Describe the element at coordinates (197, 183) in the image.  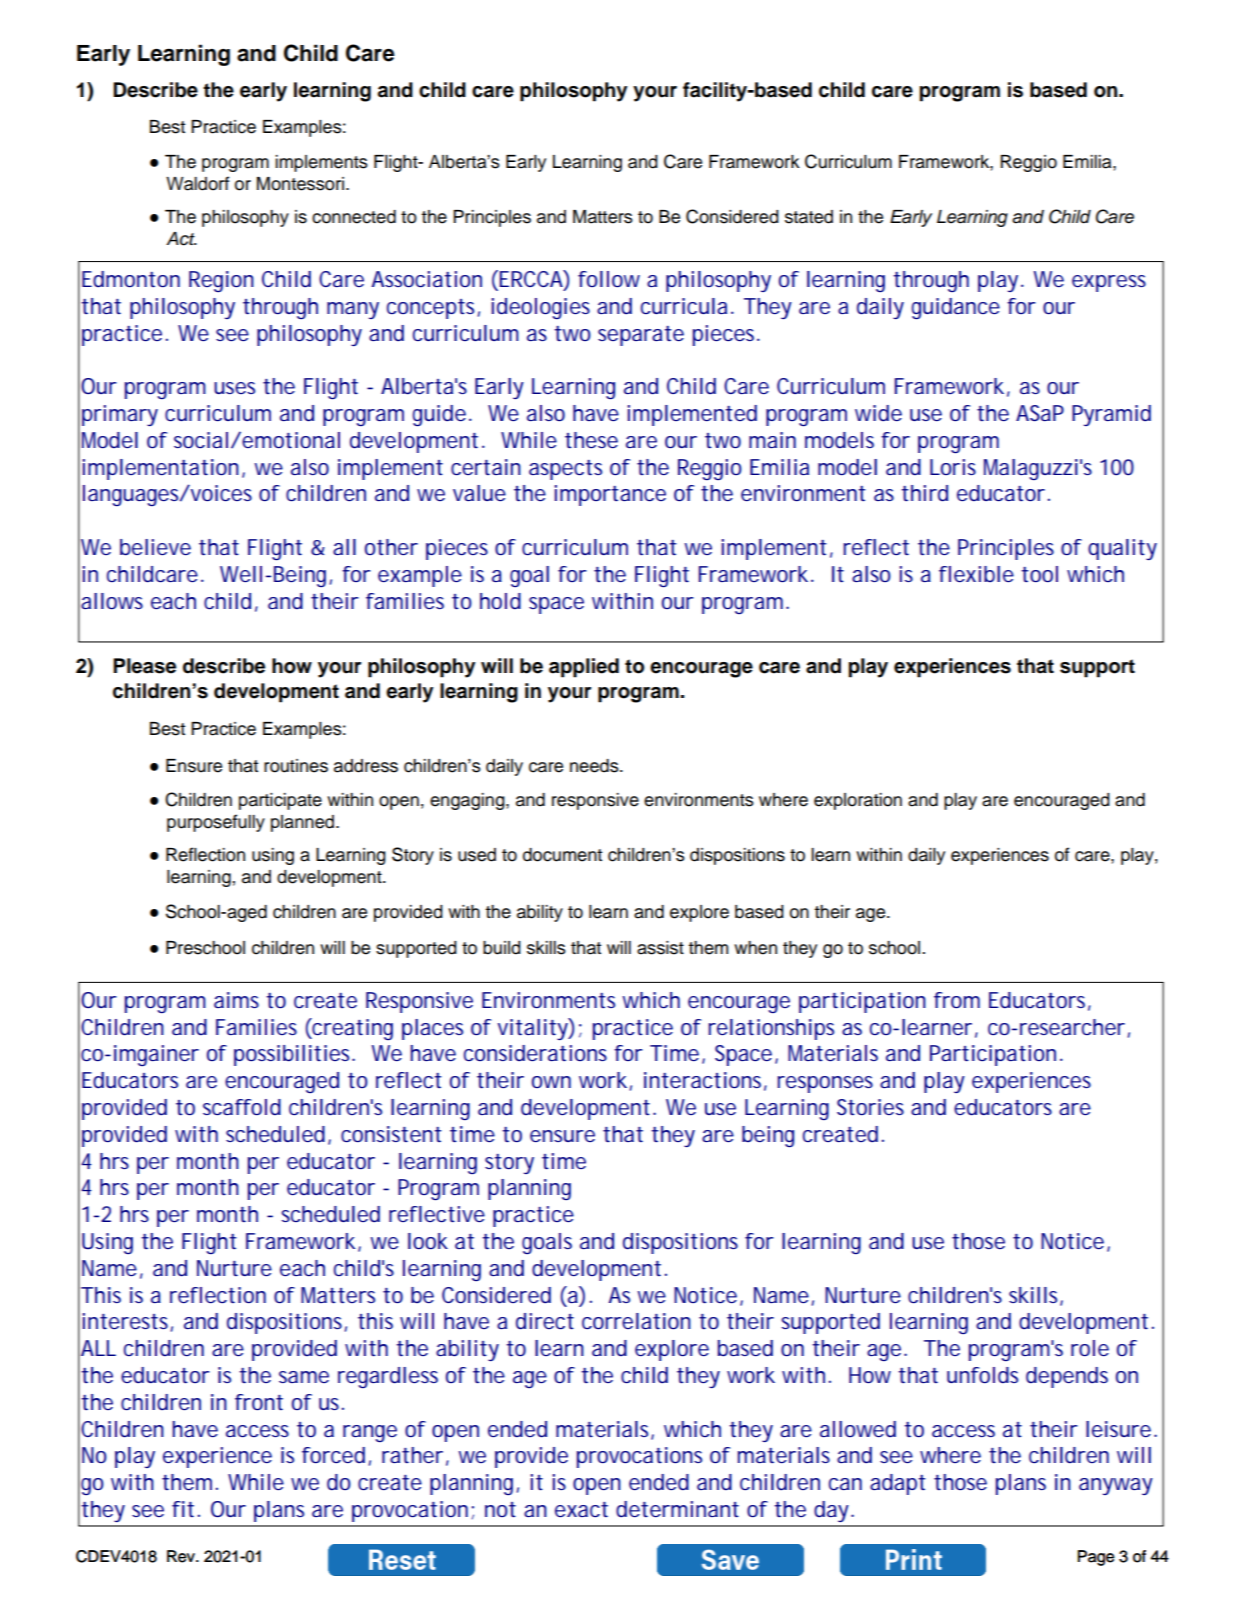
I see `Waldorf` at that location.
